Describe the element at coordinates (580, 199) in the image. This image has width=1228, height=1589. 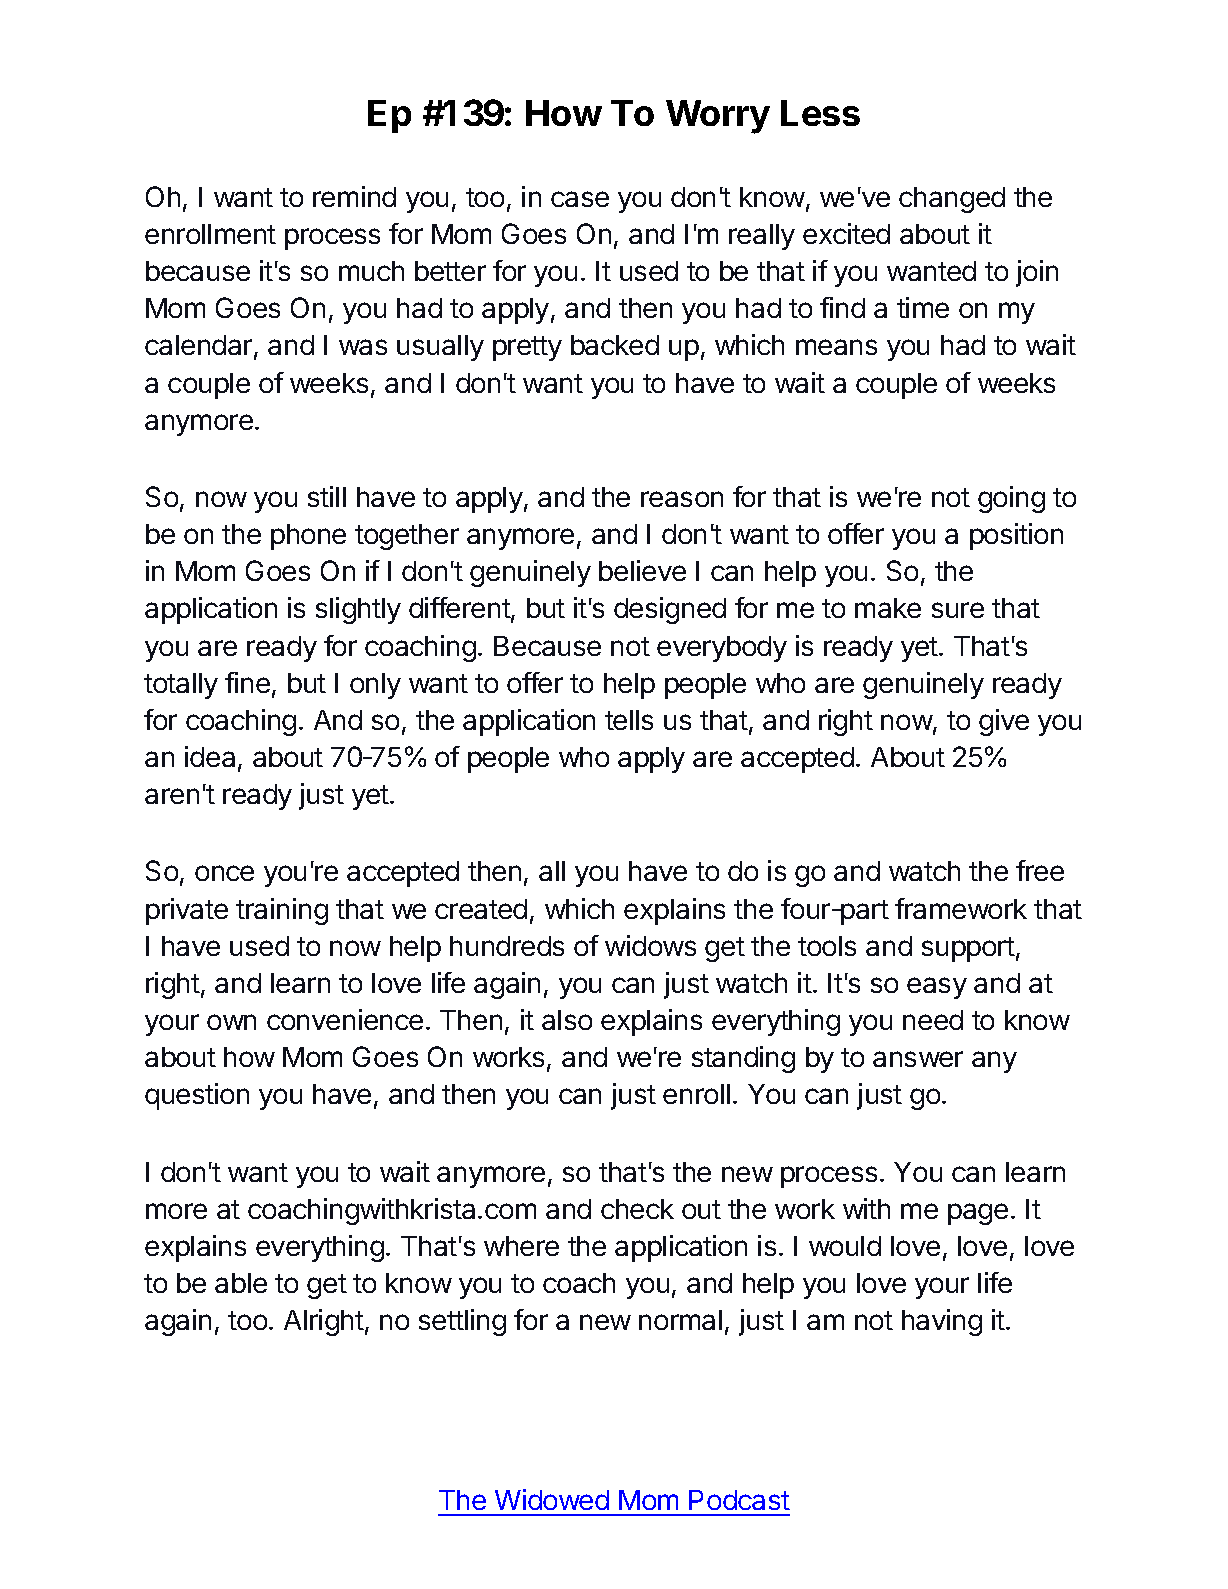
I see `case` at that location.
